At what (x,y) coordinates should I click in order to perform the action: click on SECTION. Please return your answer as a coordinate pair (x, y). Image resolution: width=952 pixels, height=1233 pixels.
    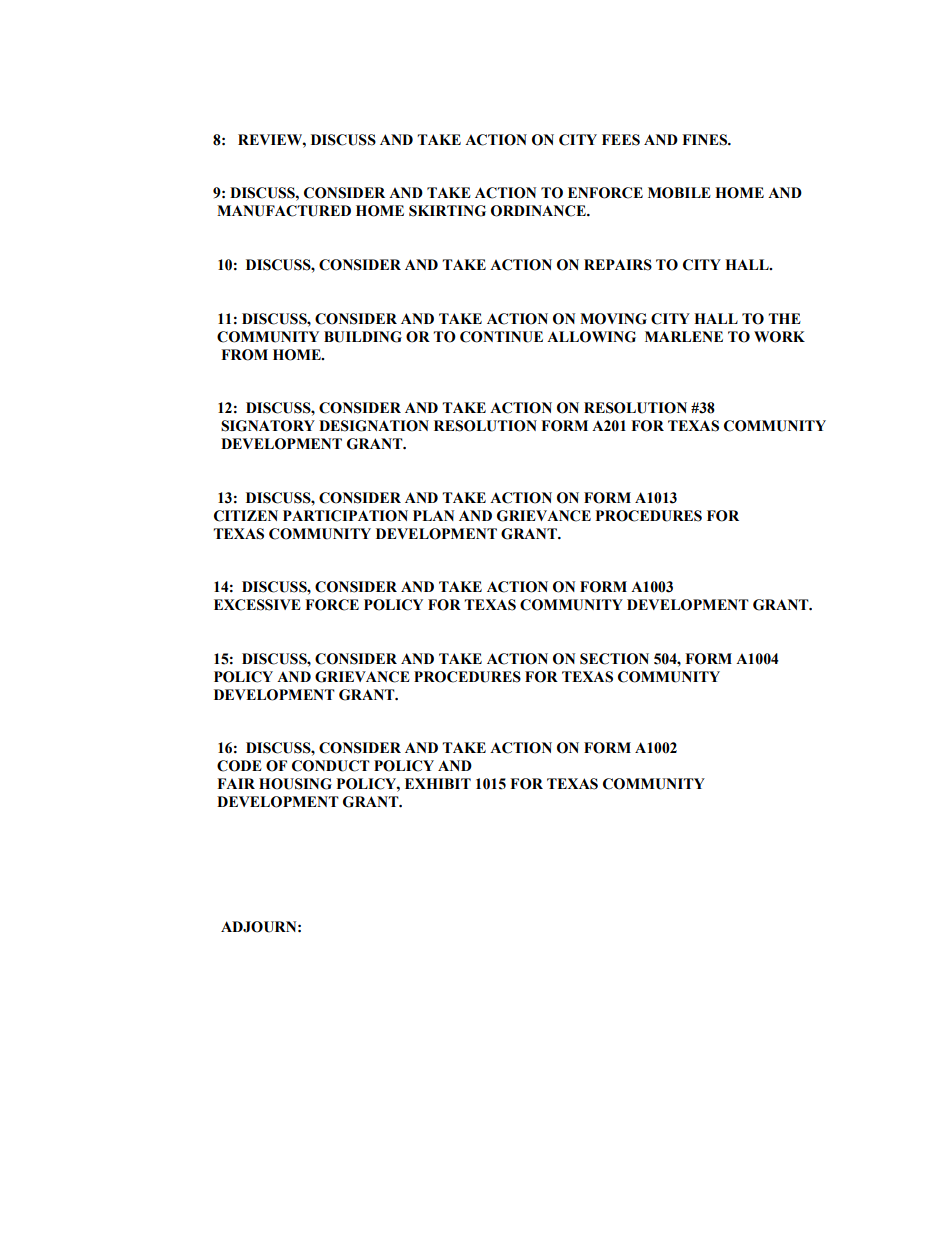
    Looking at the image, I should click on (614, 659).
